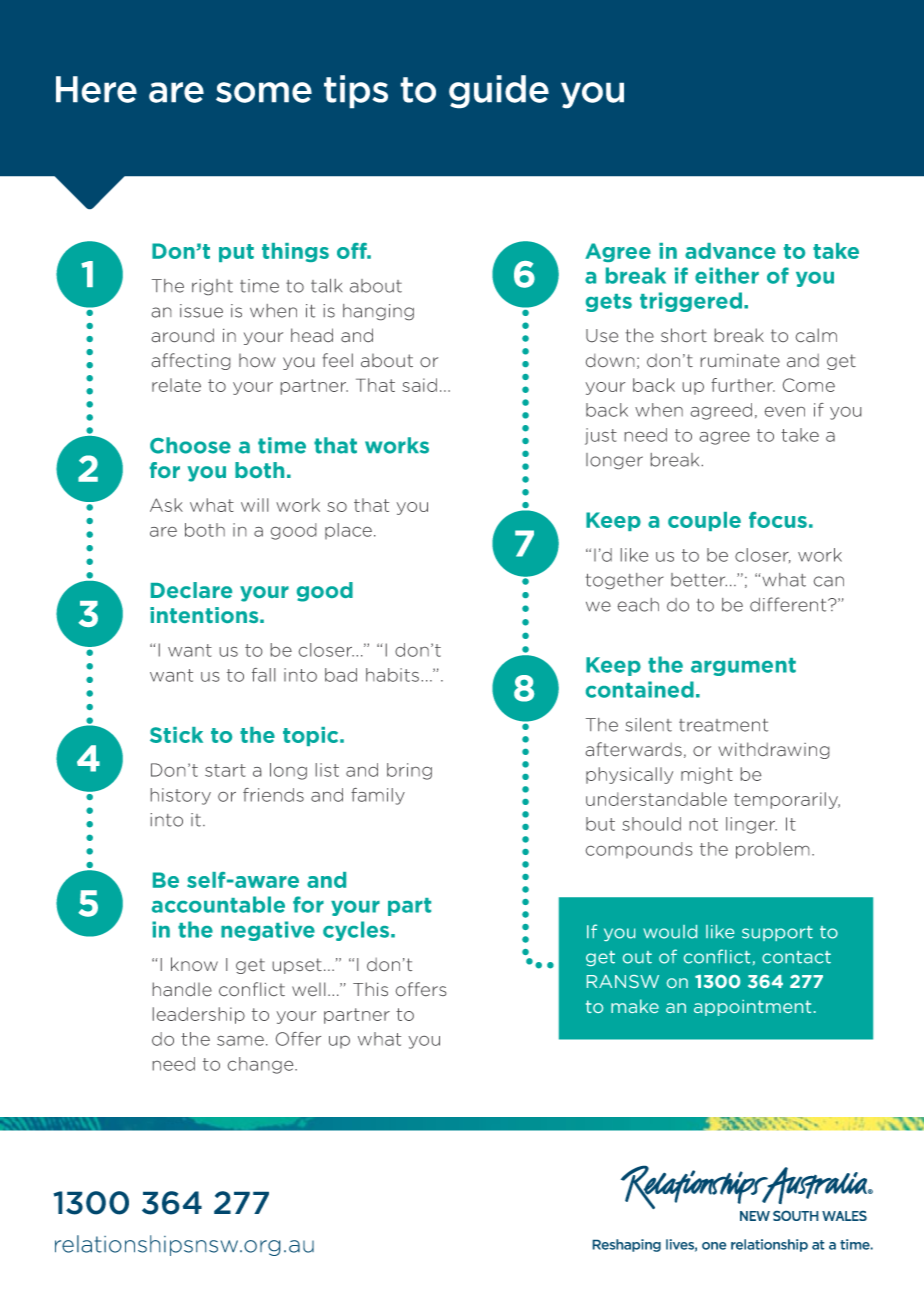 This screenshot has height=1308, width=924. What do you see at coordinates (730, 251) in the screenshot?
I see `advance` at bounding box center [730, 251].
